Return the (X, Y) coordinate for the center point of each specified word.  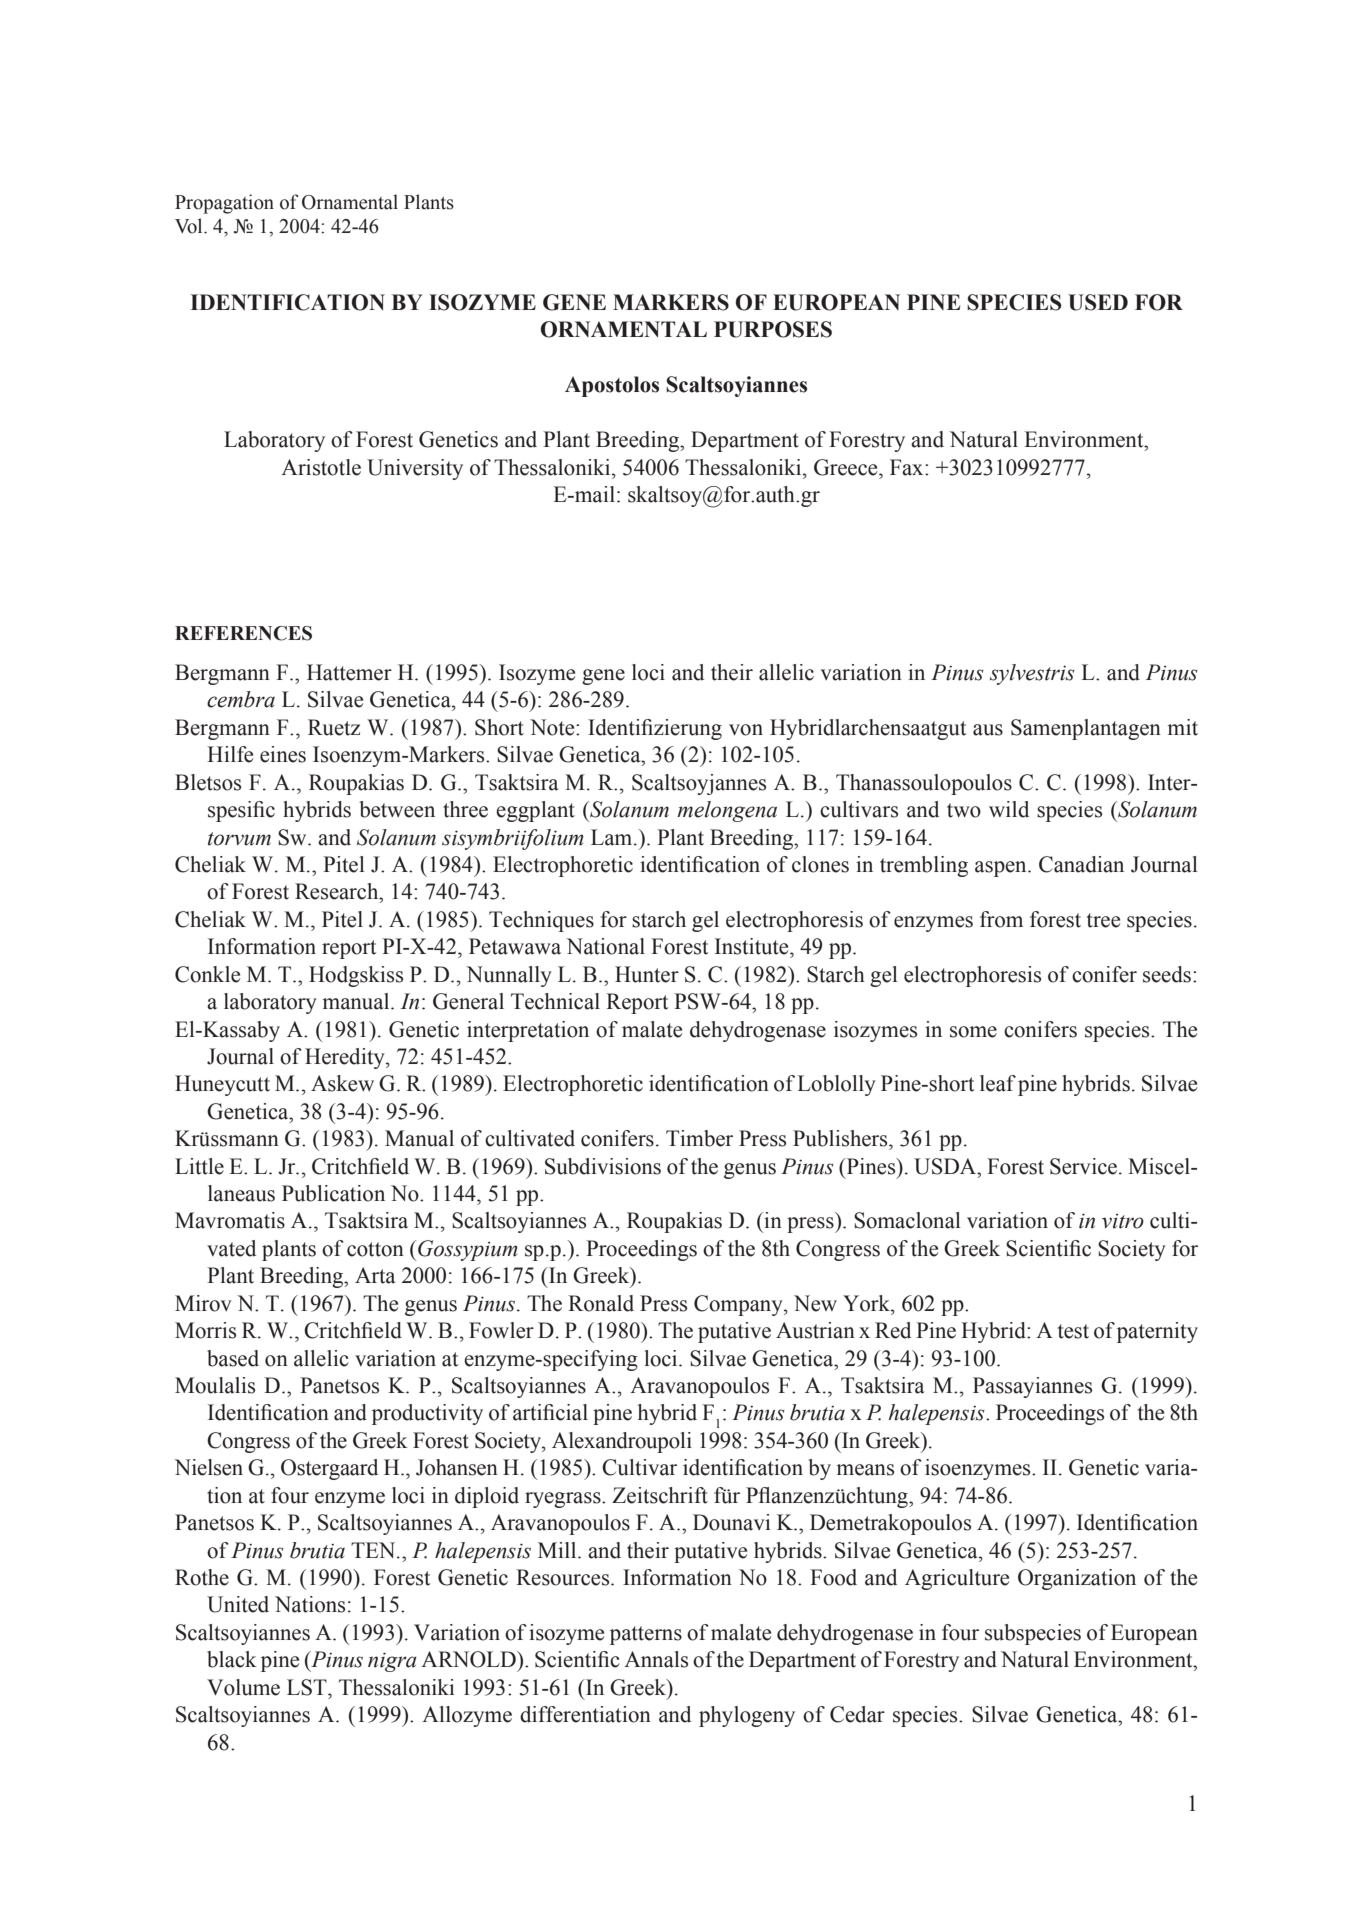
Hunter (647, 974)
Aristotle (321, 467)
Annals (656, 1659)
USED (1098, 302)
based (233, 1358)
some (973, 1032)
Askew (342, 1083)
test (1073, 1331)
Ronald (601, 1303)
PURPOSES (773, 329)
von (746, 730)
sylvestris (1032, 674)
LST (308, 1687)
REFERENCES (243, 633)
